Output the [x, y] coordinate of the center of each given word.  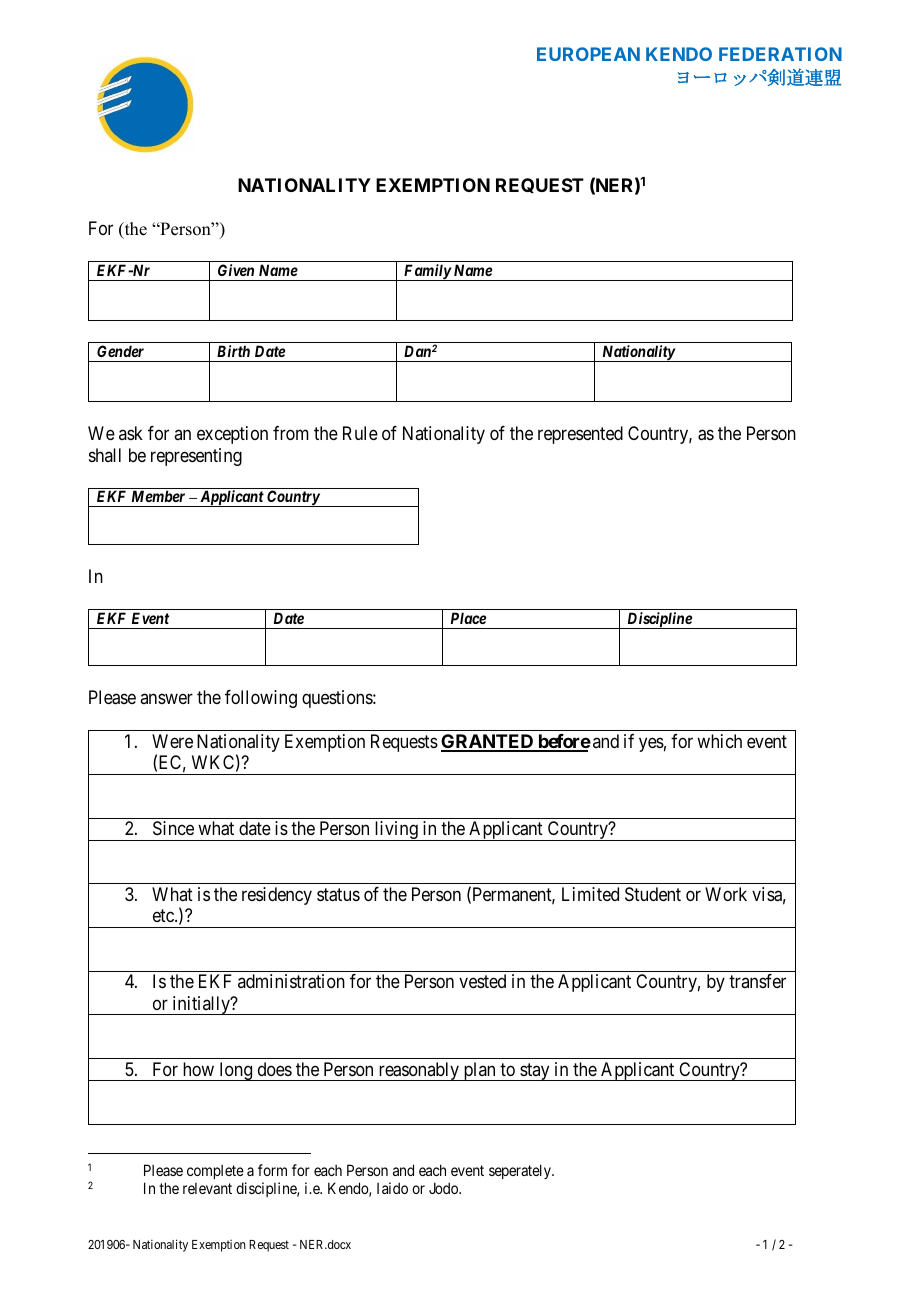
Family [427, 272]
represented [580, 435]
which [719, 741]
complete [215, 1174]
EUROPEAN [588, 54]
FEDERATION [780, 54]
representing [196, 457]
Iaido [392, 1188]
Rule [360, 433]
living [396, 831]
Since [173, 828]
